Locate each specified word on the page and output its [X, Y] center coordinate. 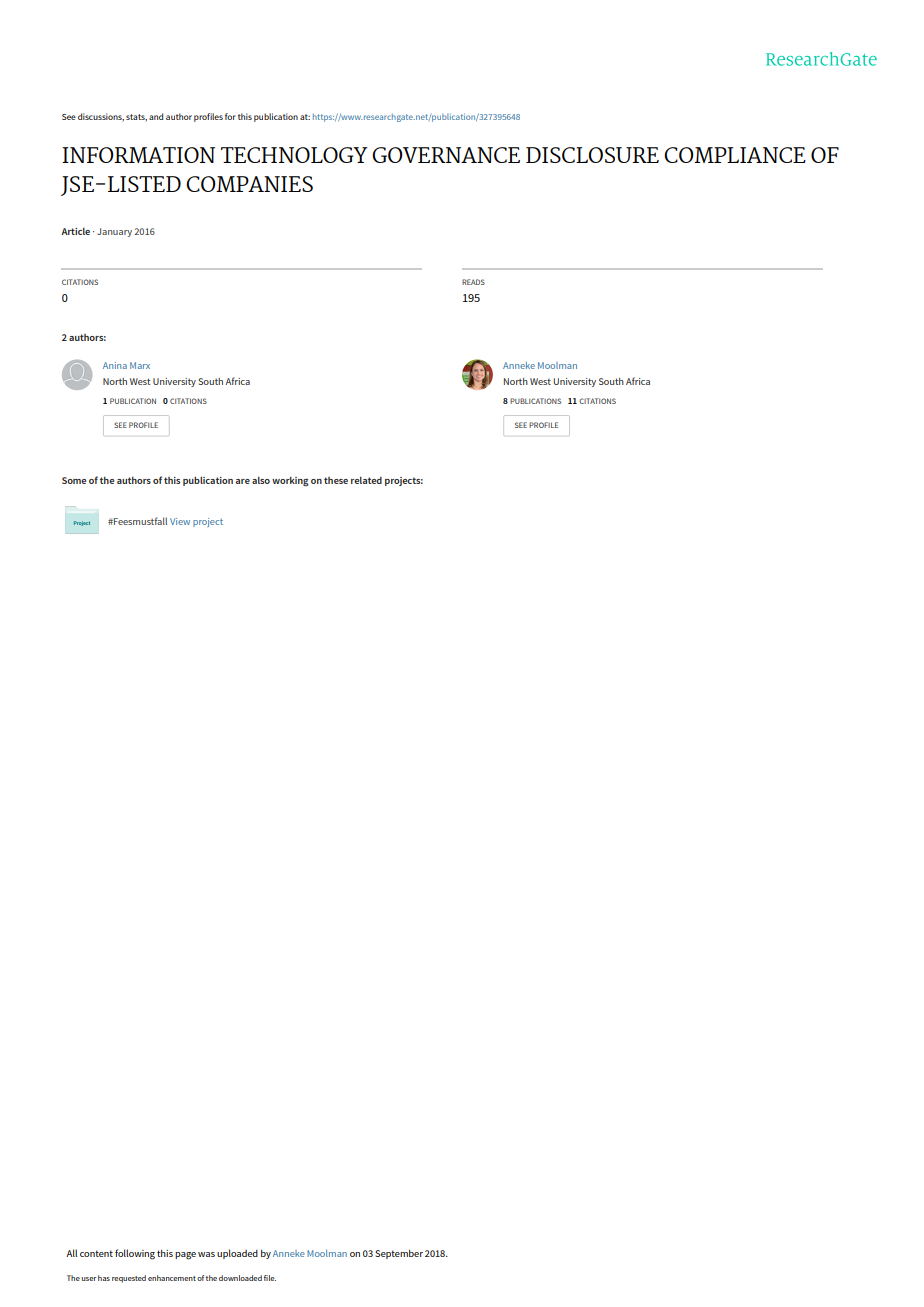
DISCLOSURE [592, 155]
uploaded [237, 1254]
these [336, 480]
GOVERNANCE [446, 155]
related [366, 480]
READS [473, 282]
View [180, 521]
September [399, 1254]
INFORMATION [138, 155]
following [135, 1254]
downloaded [240, 1278]
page [185, 1256]
